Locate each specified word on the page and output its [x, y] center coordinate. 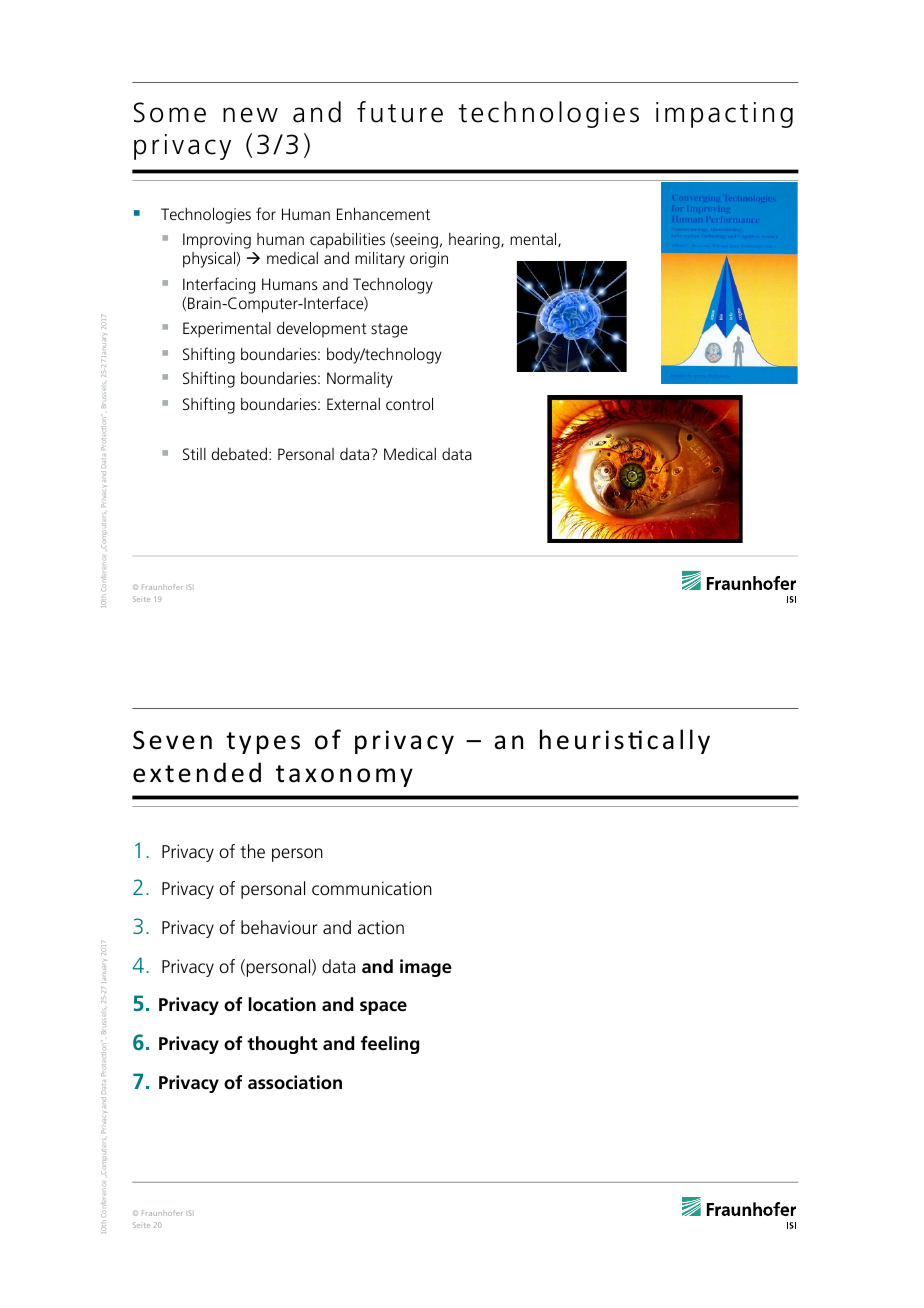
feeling [390, 1045]
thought [282, 1045]
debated [239, 454]
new [250, 115]
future [400, 112]
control [409, 403]
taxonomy [344, 776]
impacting [724, 115]
